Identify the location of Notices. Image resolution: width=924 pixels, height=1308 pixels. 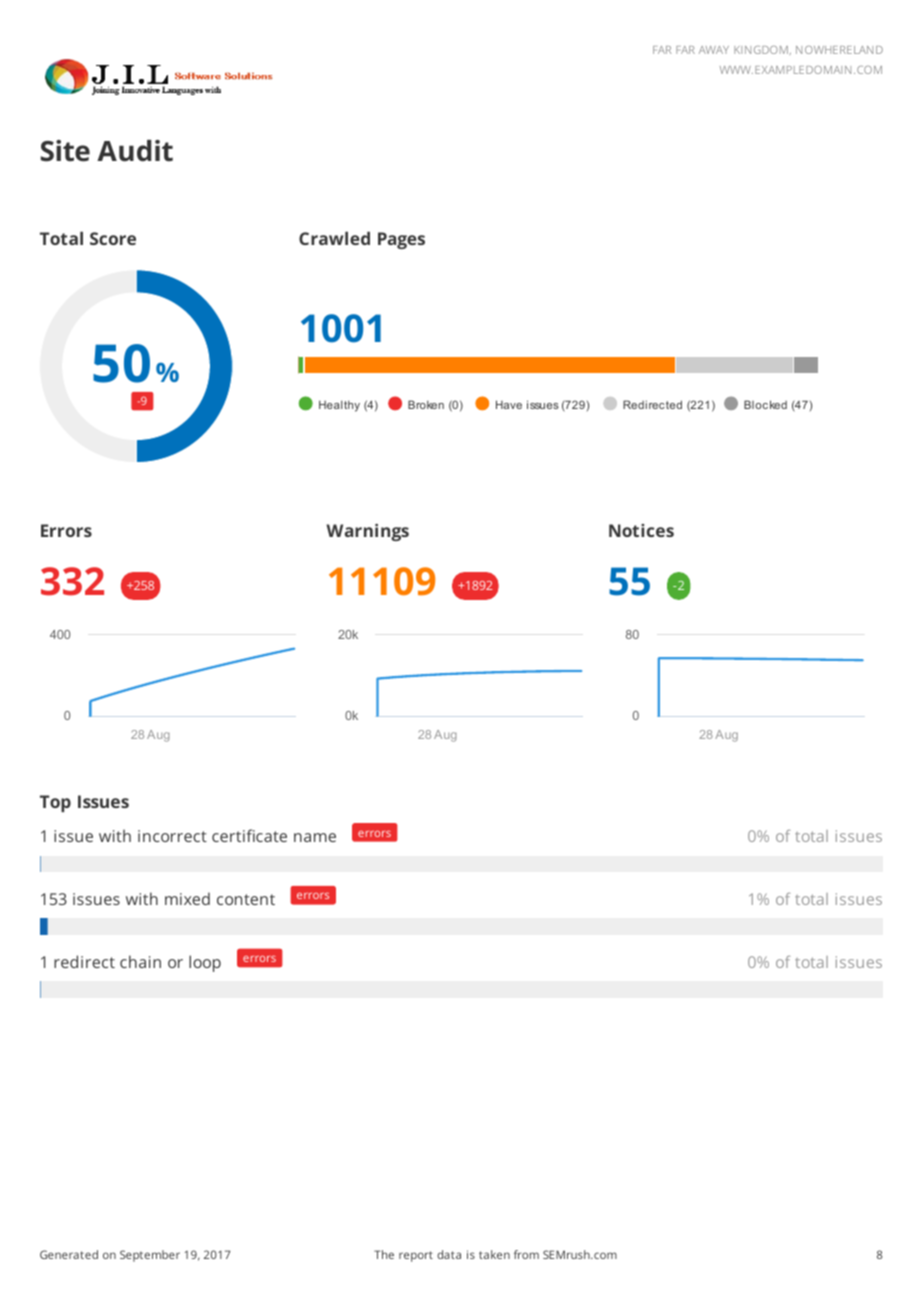
(641, 530).
